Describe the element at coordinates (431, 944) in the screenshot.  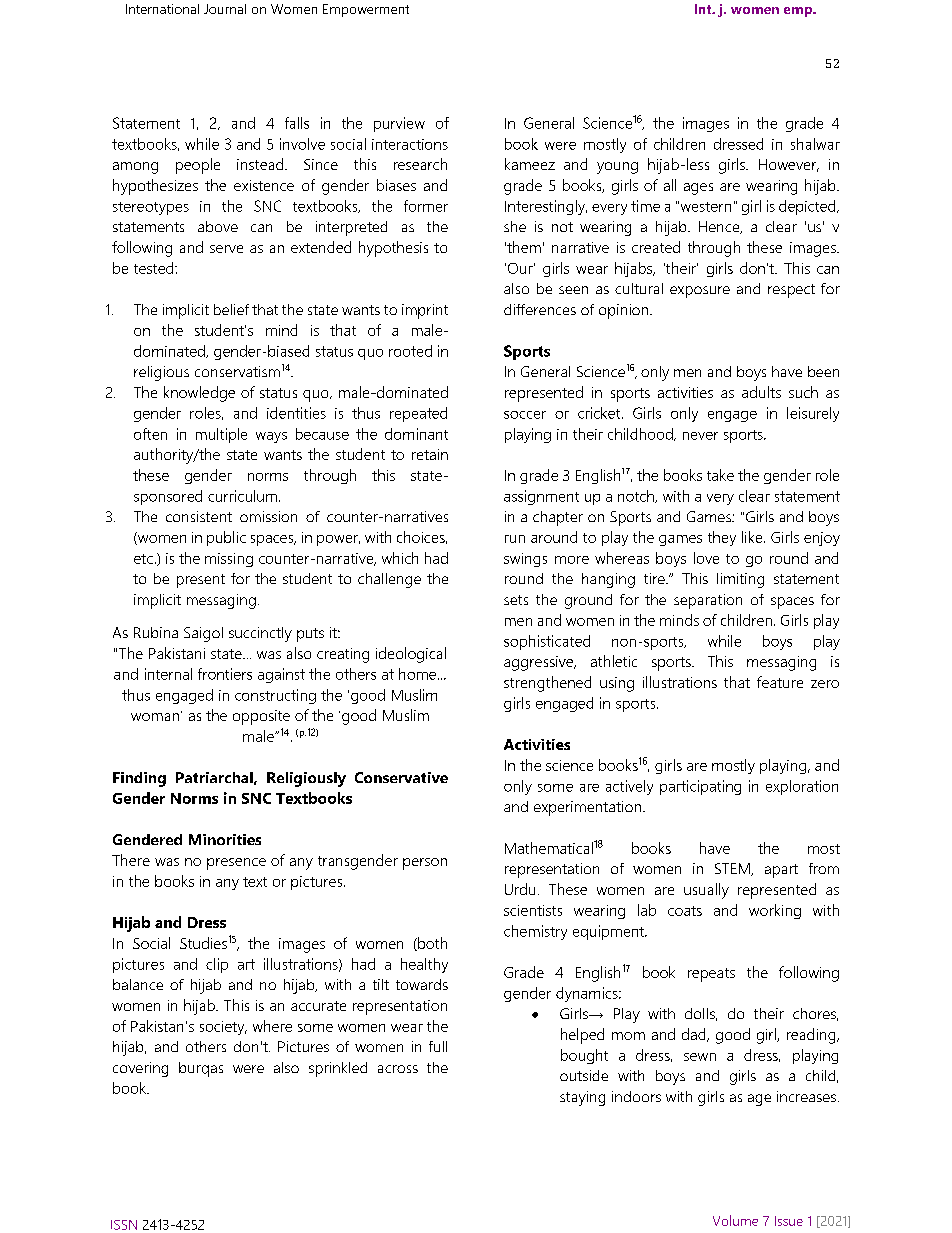
I see `both` at that location.
